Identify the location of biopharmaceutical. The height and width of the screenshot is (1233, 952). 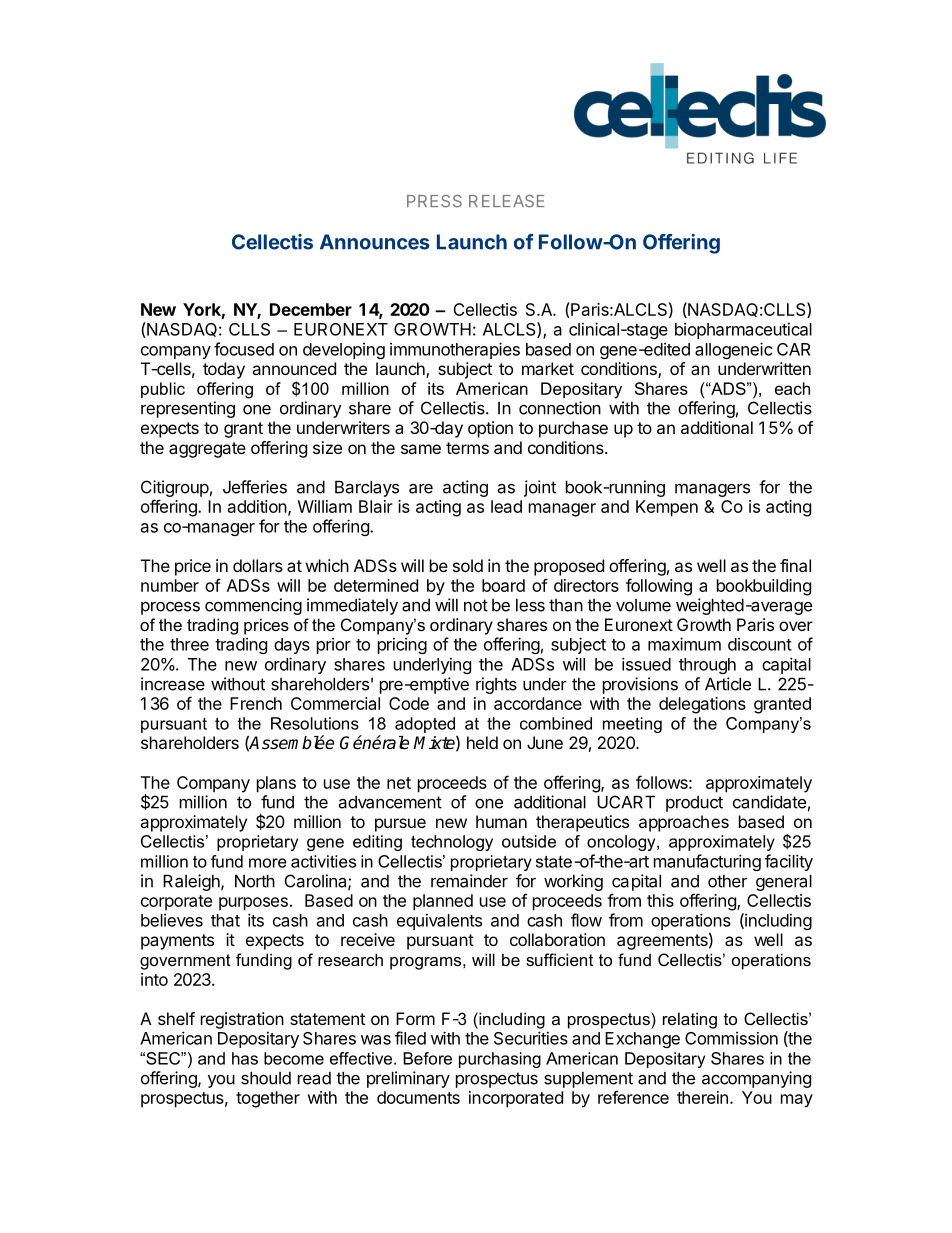
(743, 330).
